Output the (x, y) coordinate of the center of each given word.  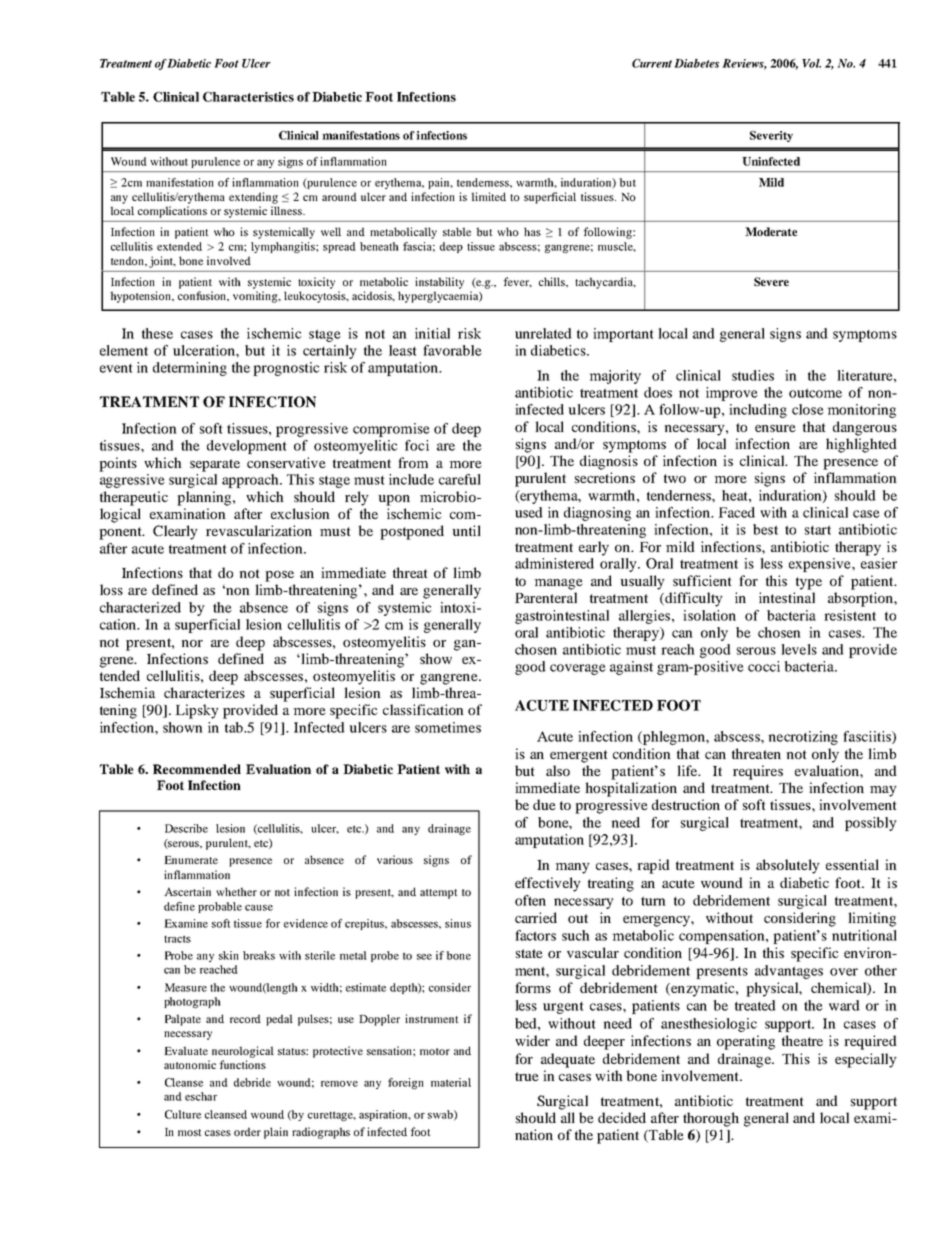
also (558, 770)
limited (488, 196)
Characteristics (248, 97)
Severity (771, 136)
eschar (201, 1096)
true (527, 1076)
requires (758, 772)
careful (460, 479)
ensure (775, 428)
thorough (711, 1119)
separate (215, 465)
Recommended (197, 769)
